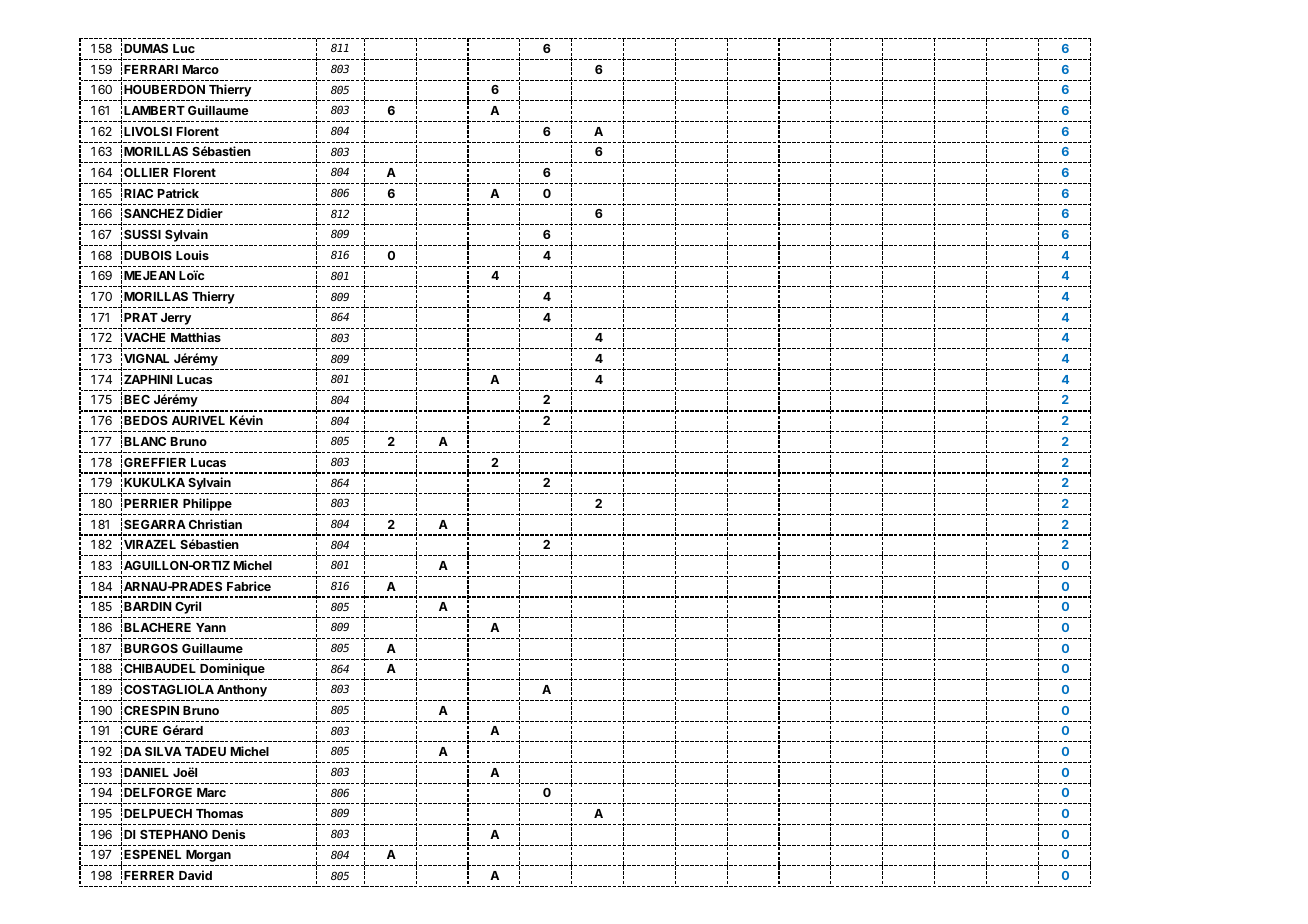 The height and width of the screenshot is (924, 1308). Describe the element at coordinates (188, 607) in the screenshot. I see `Cyril` at that location.
